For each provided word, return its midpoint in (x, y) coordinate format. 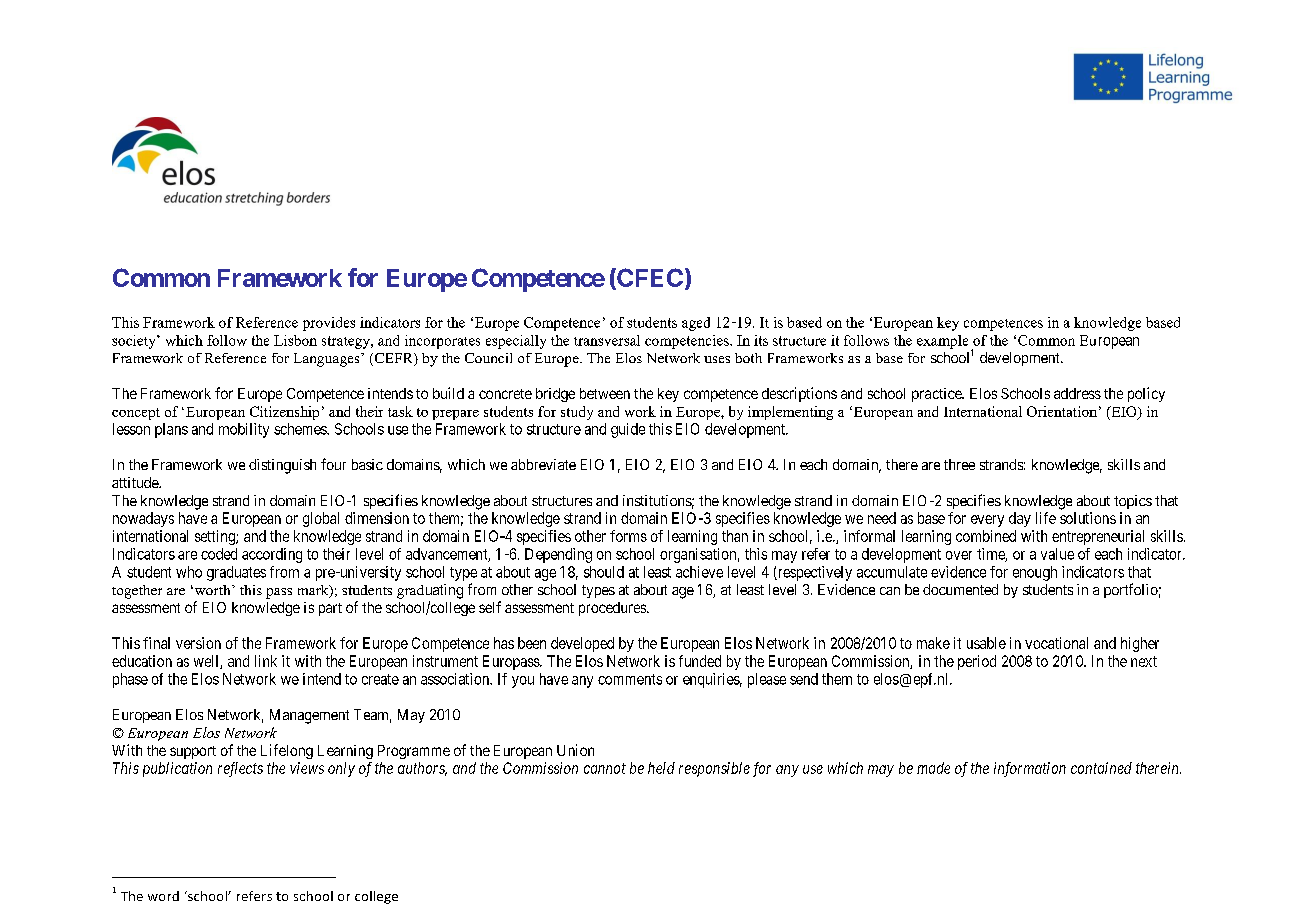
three (959, 464)
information (1030, 769)
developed (582, 644)
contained (1101, 768)
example (942, 342)
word (163, 896)
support (193, 752)
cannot (605, 768)
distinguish (282, 466)
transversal (607, 340)
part (330, 609)
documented (960, 589)
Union (575, 750)
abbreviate (543, 464)
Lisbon (295, 340)
